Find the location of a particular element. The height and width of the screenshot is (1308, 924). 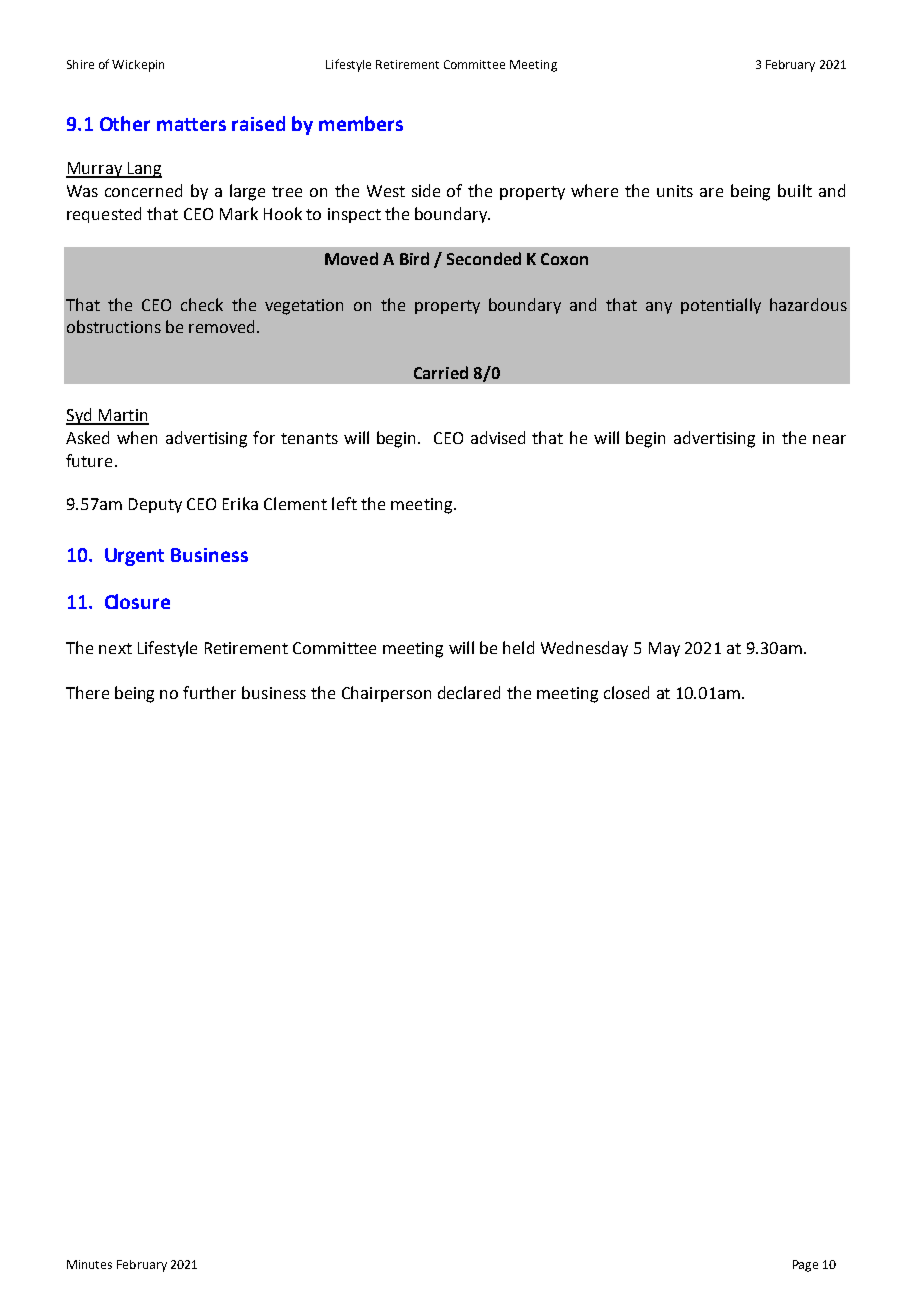

further is located at coordinates (209, 692).
